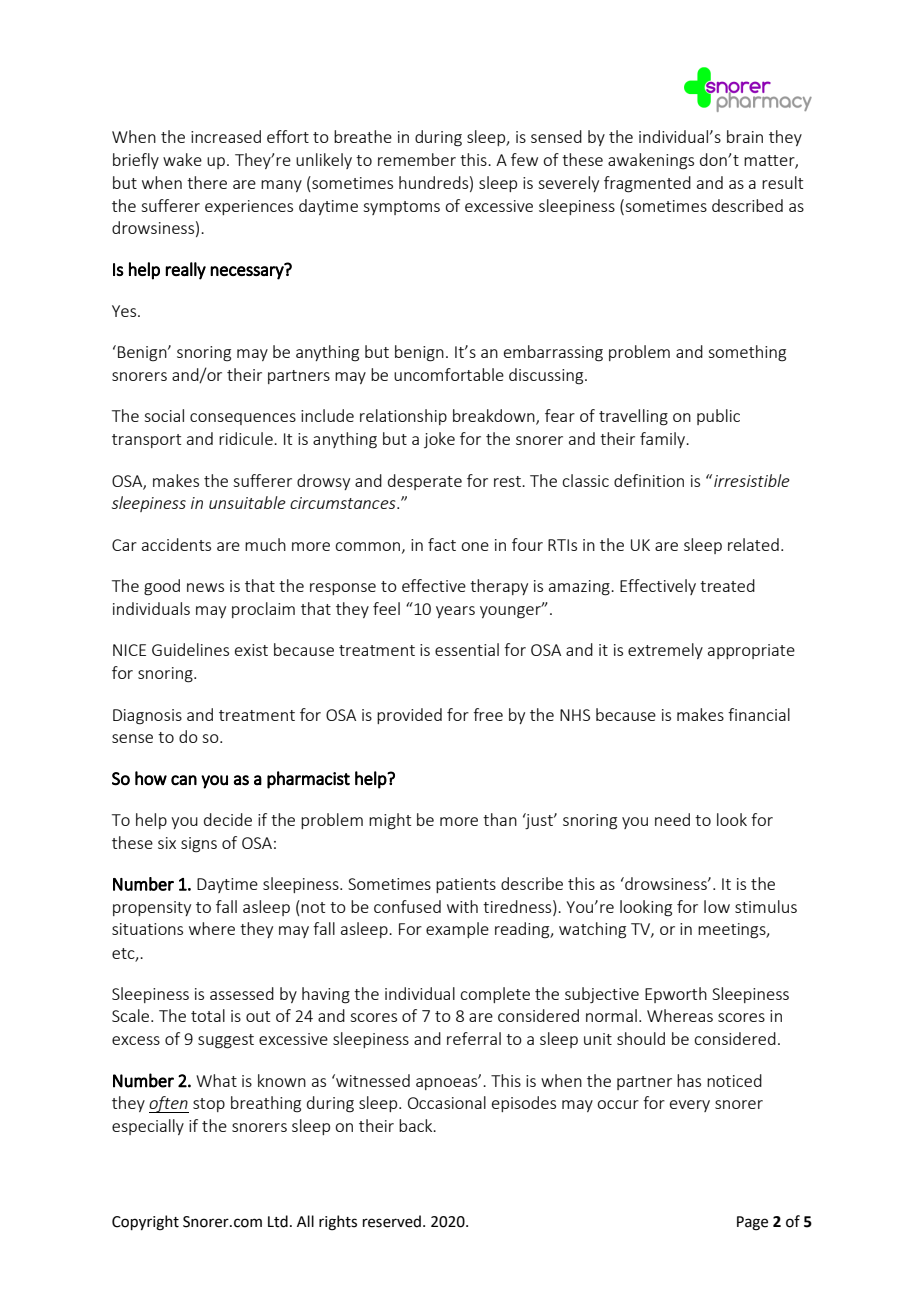 The height and width of the screenshot is (1307, 924). I want to click on extremely, so click(665, 651).
